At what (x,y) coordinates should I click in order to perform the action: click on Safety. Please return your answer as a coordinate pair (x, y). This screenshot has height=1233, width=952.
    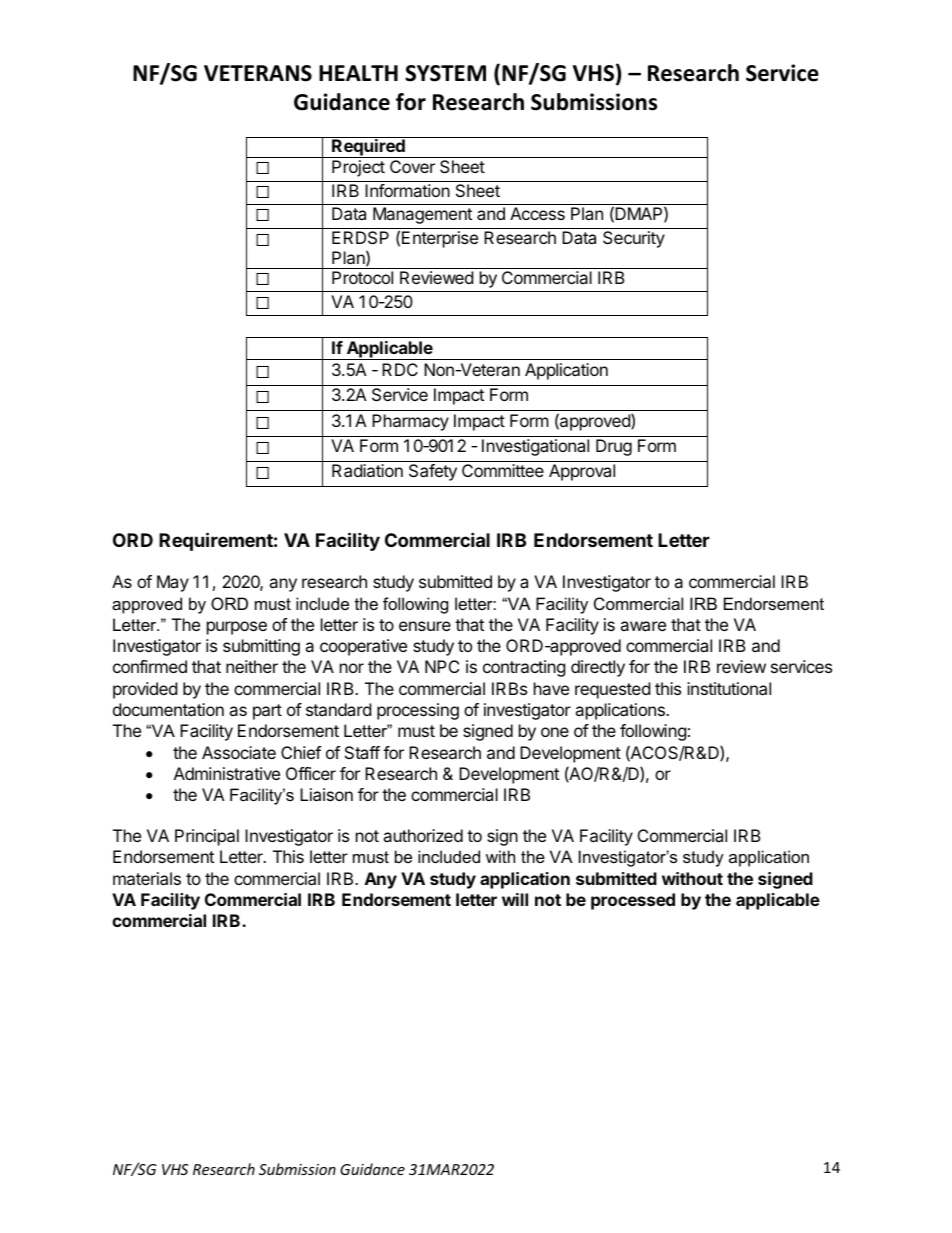
    Looking at the image, I should click on (433, 472).
